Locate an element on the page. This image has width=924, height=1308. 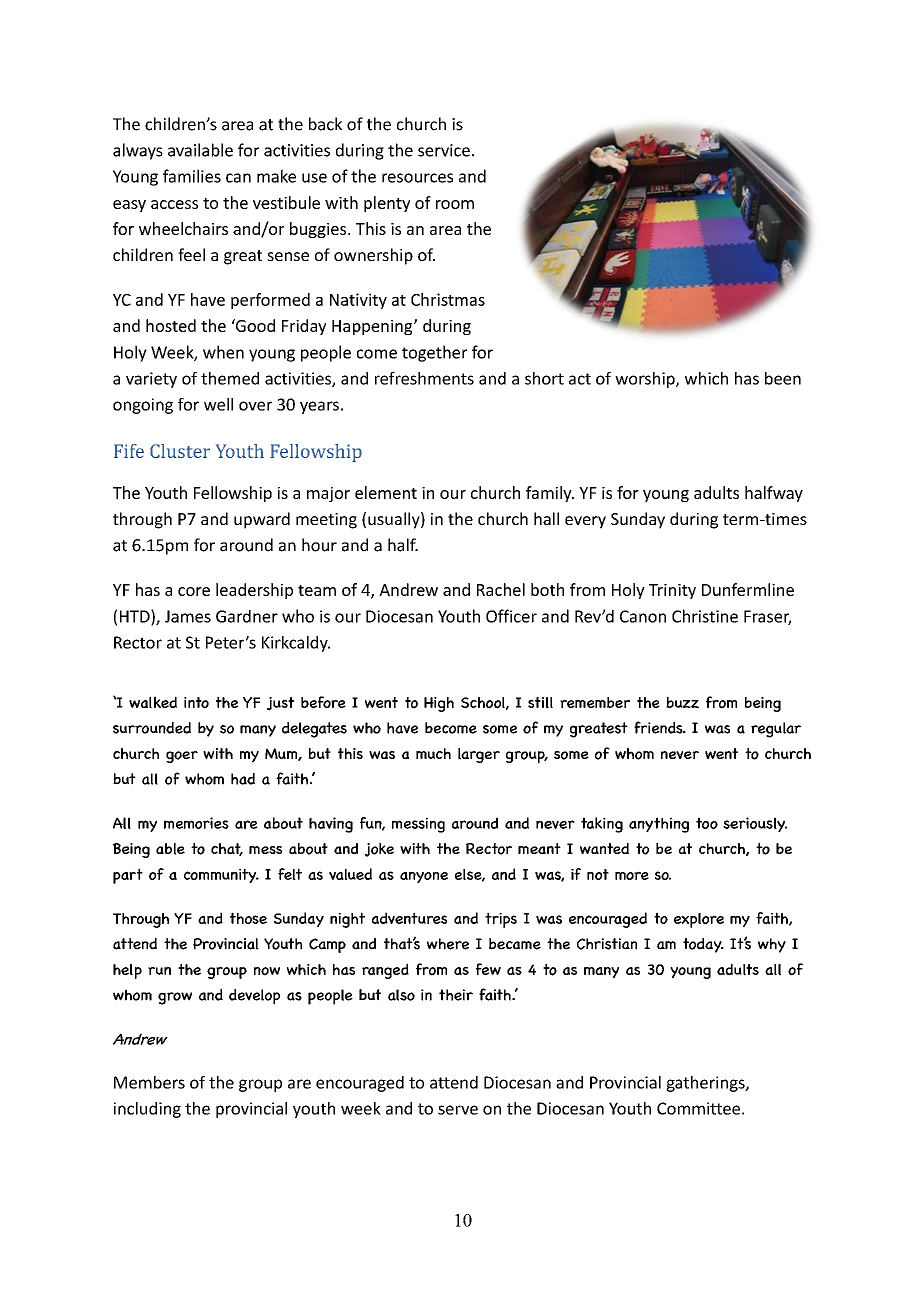
room is located at coordinates (455, 204).
